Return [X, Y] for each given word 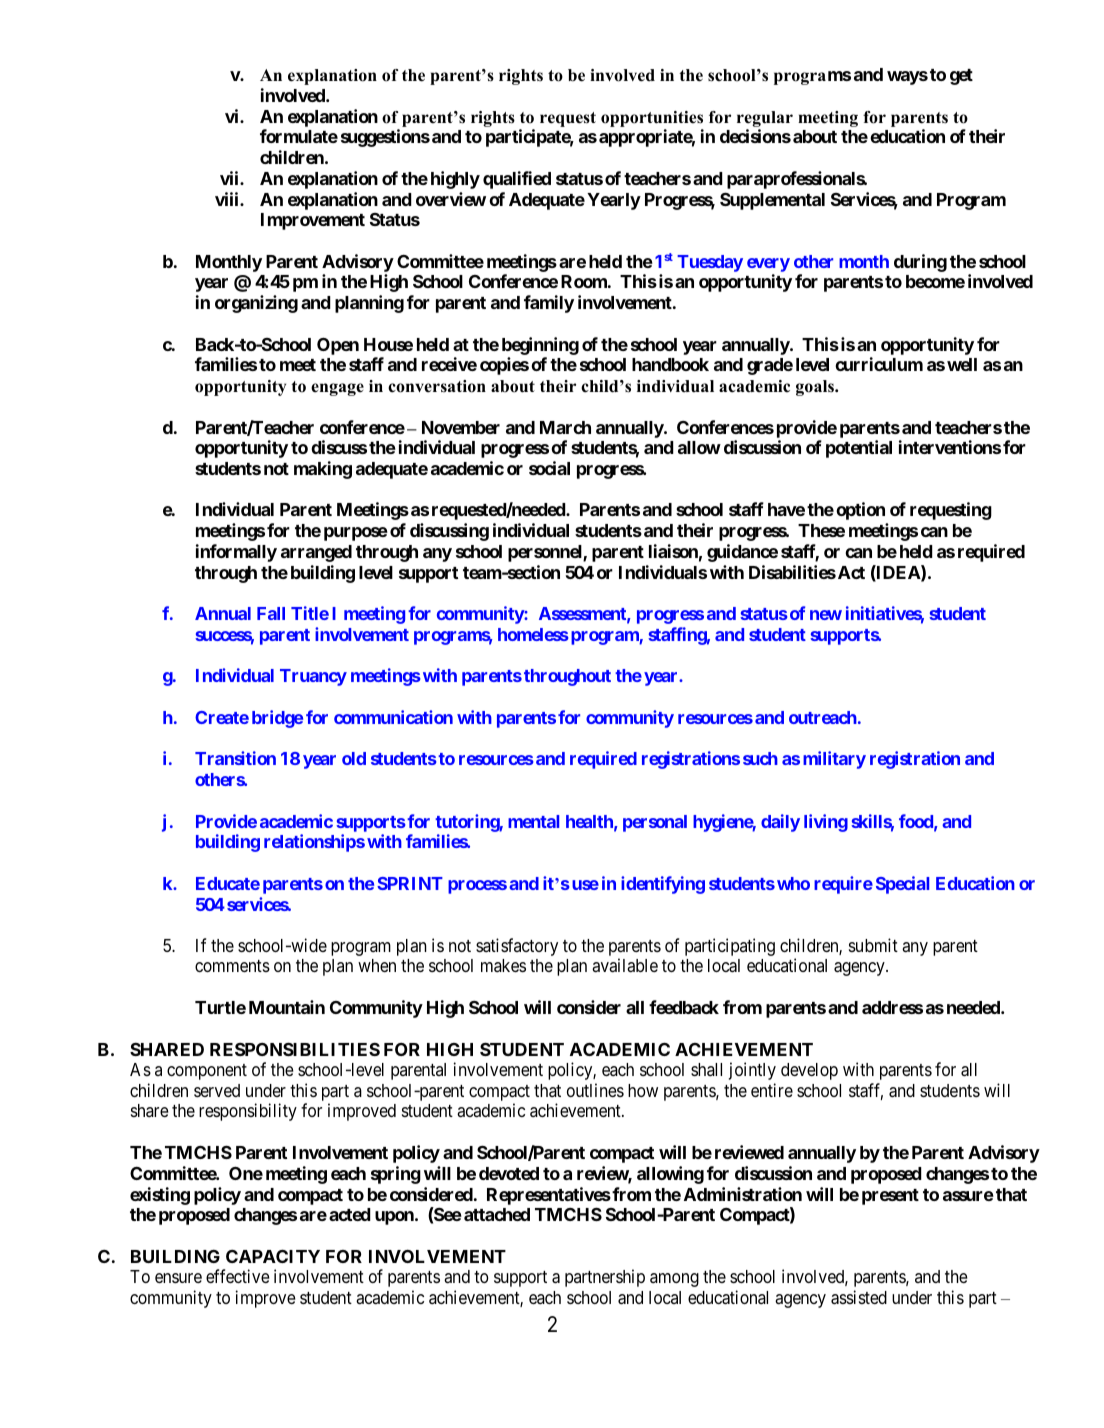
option [860, 511]
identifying [663, 885]
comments [232, 966]
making [323, 470]
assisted [859, 1297]
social [549, 468]
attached [497, 1214]
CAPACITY [273, 1256]
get [961, 77]
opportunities [652, 119]
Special [902, 885]
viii [228, 199]
